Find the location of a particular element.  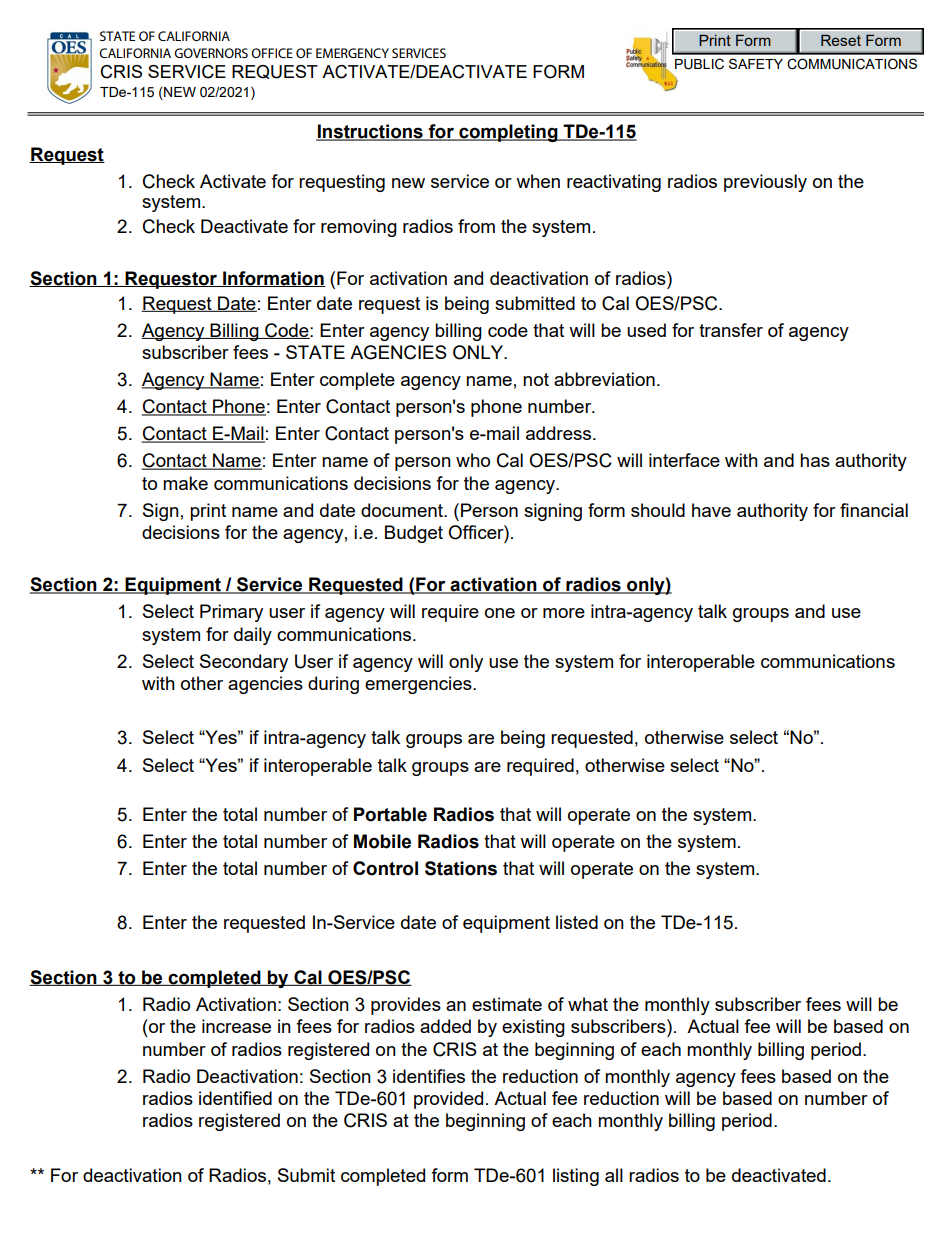

completing is located at coordinates (508, 133).
